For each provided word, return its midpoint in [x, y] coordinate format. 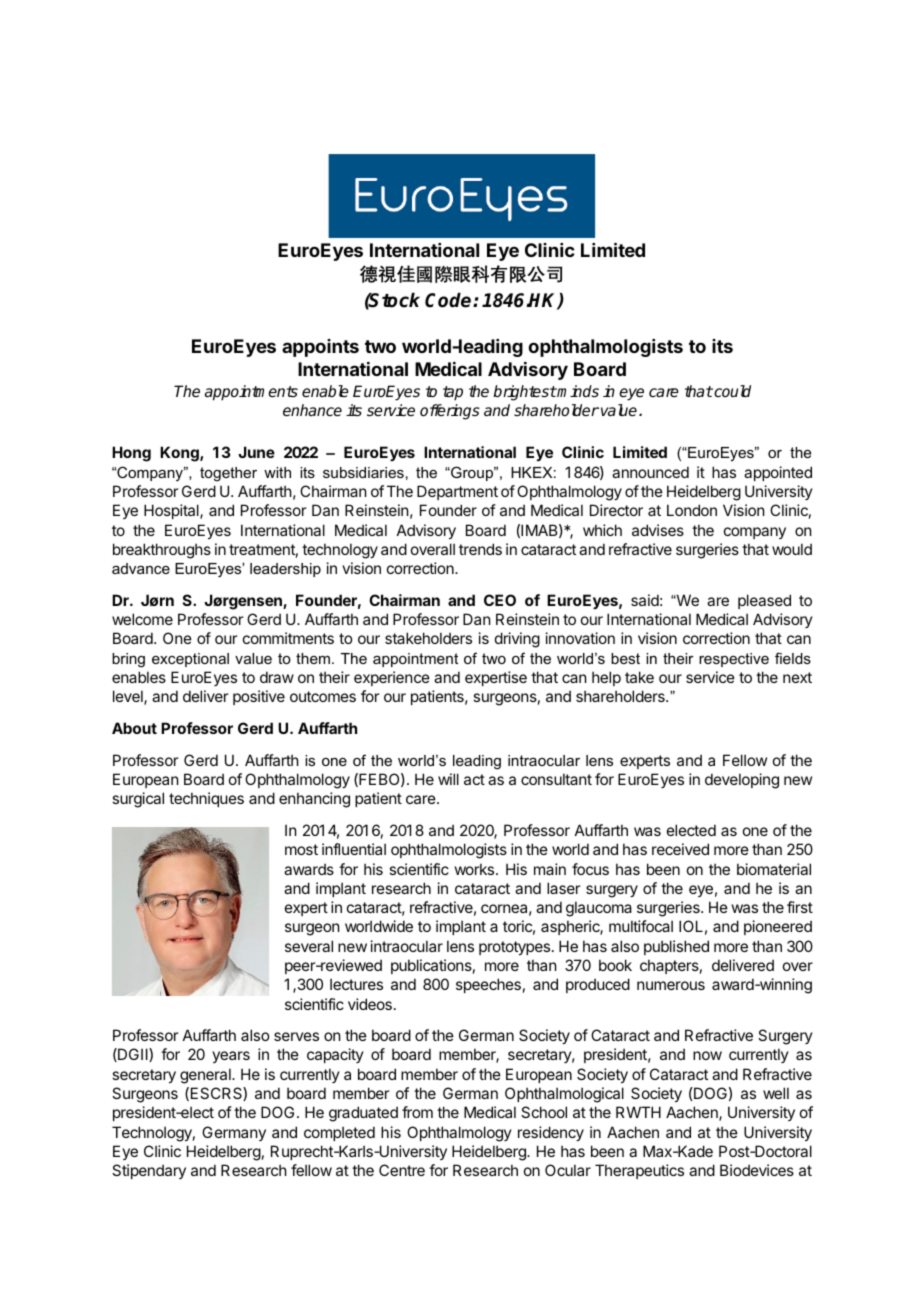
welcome [142, 619]
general [206, 1076]
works [476, 869]
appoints [320, 348]
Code [449, 300]
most [301, 849]
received [680, 849]
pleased [764, 601]
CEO [500, 600]
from [417, 1112]
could [731, 391]
